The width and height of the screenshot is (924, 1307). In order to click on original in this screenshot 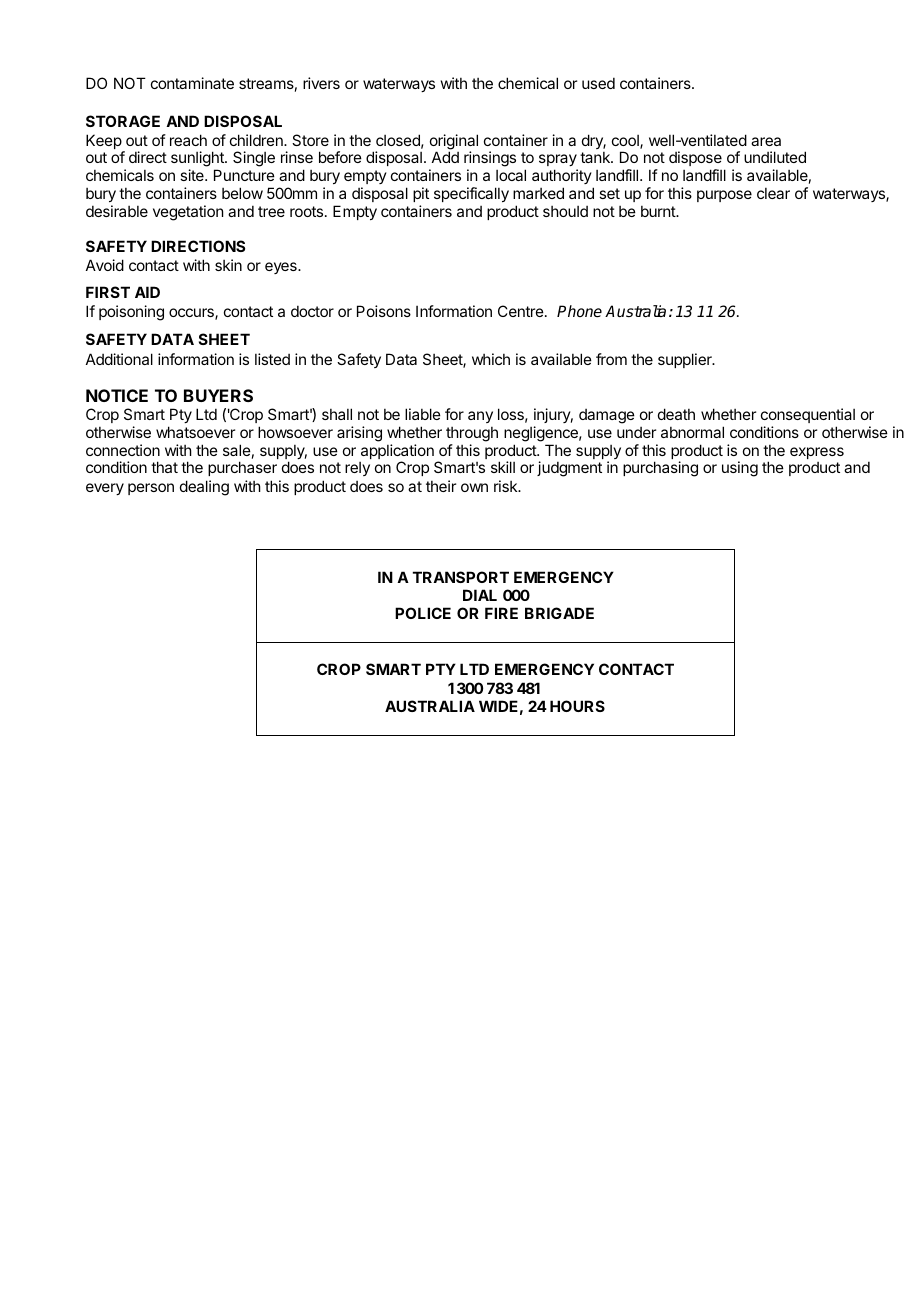, I will do `click(454, 143)`.
